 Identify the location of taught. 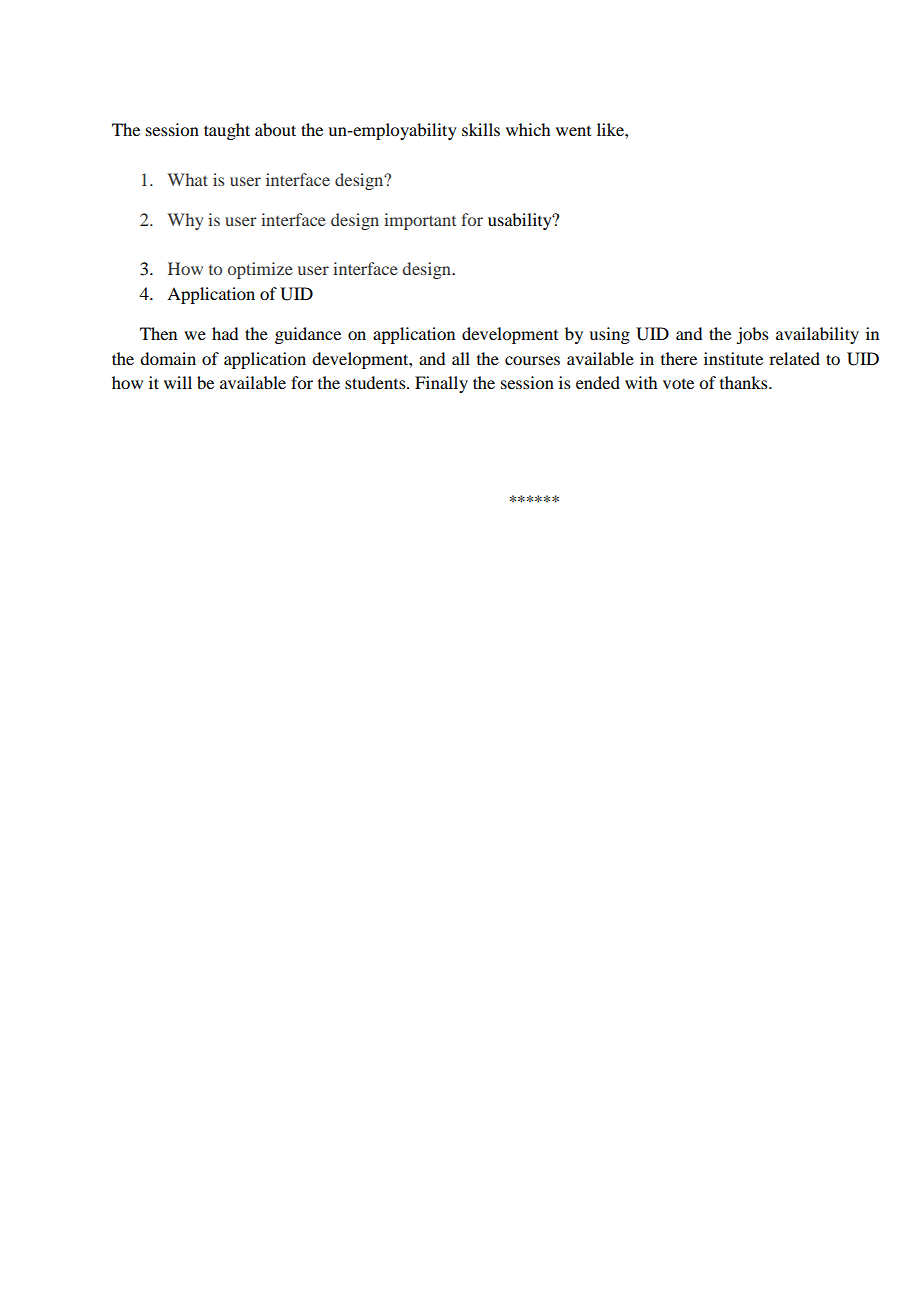
(227, 131).
